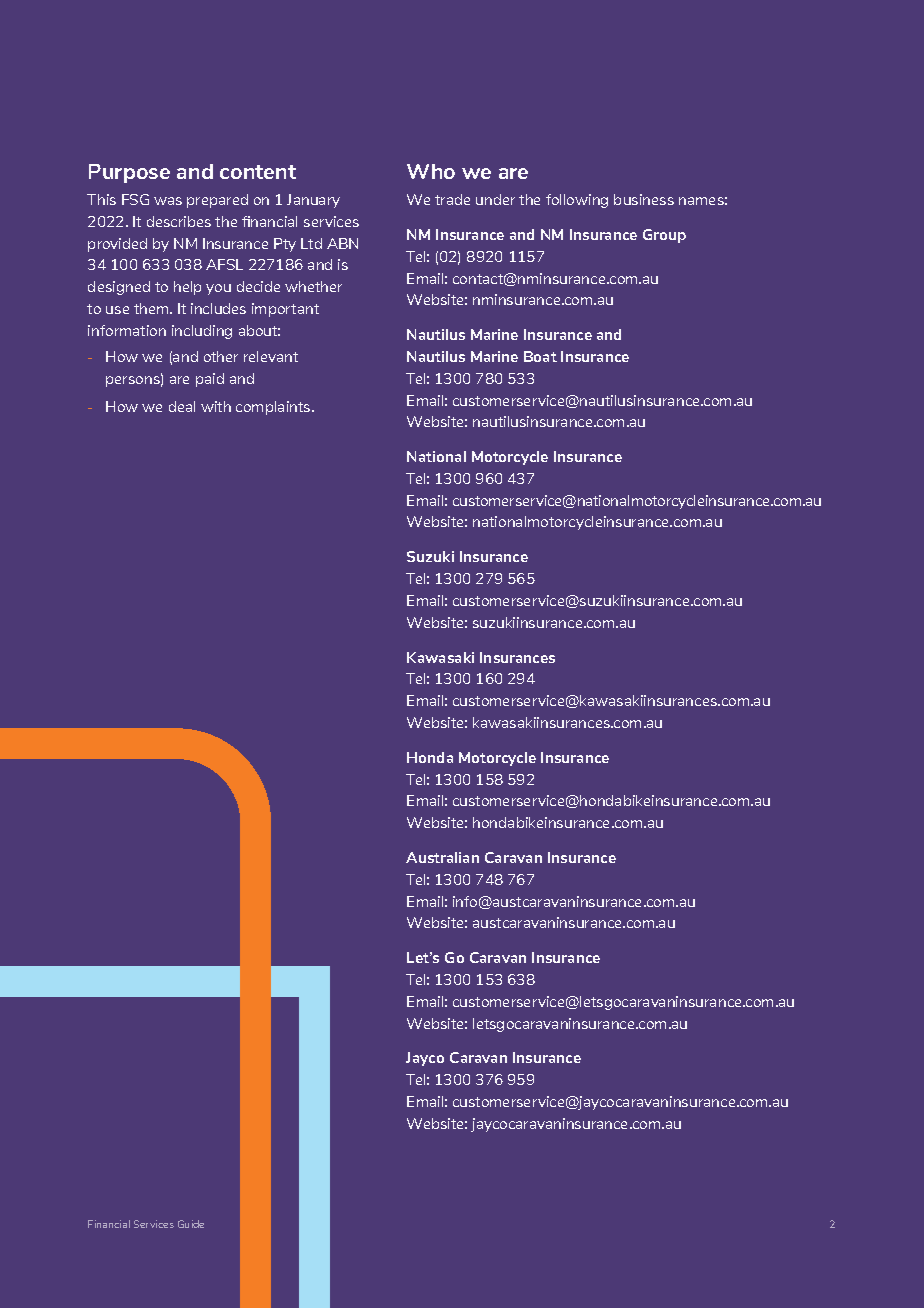 The width and height of the screenshot is (924, 1308). Describe the element at coordinates (182, 406) in the screenshot. I see `deal` at that location.
